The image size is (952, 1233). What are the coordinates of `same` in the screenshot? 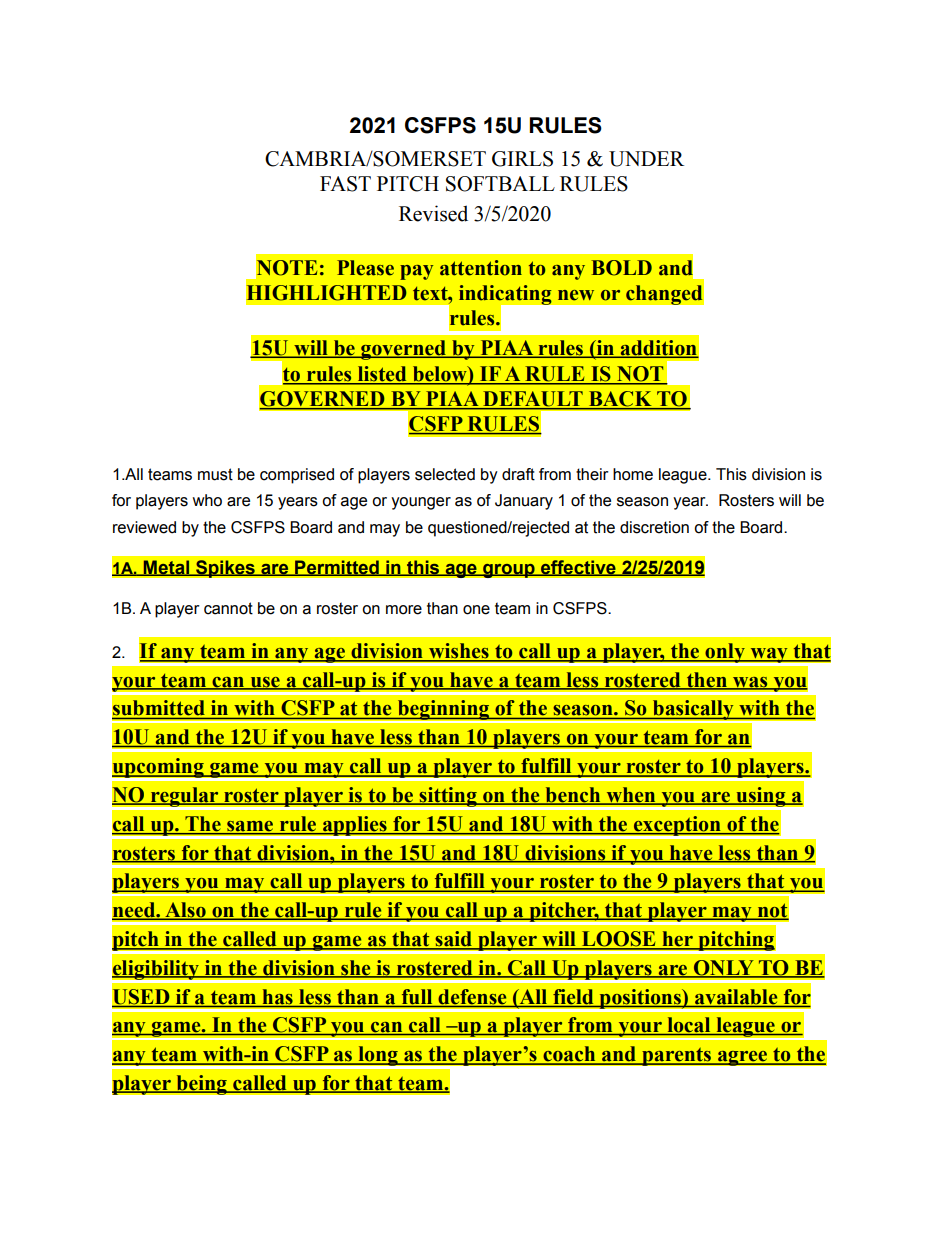 It's located at (250, 826).
